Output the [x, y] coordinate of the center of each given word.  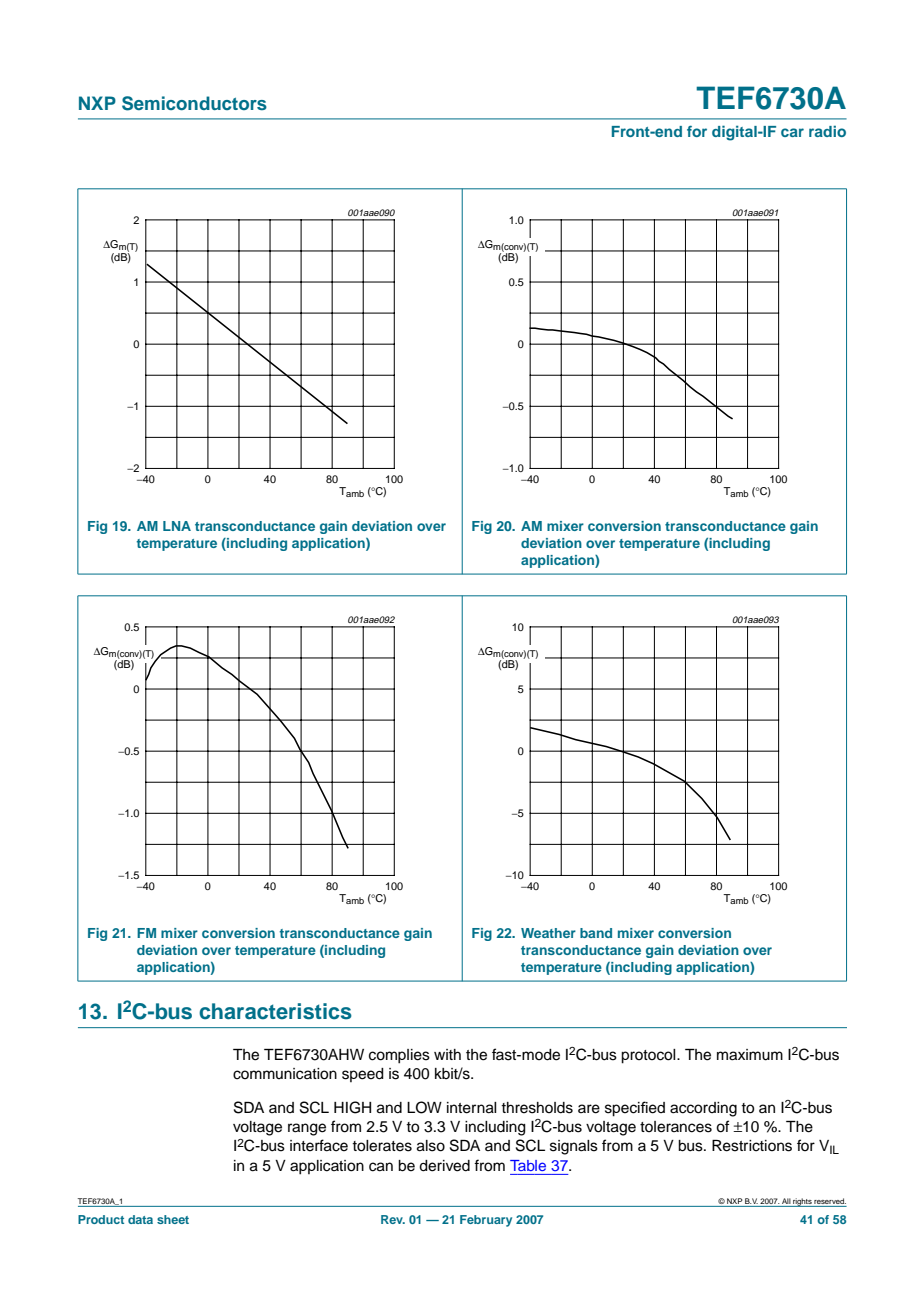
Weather [548, 933]
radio [827, 131]
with [447, 1054]
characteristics [275, 1011]
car [792, 132]
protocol [649, 1056]
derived [444, 1166]
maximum [750, 1055]
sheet [173, 1219]
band [596, 933]
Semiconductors [194, 103]
